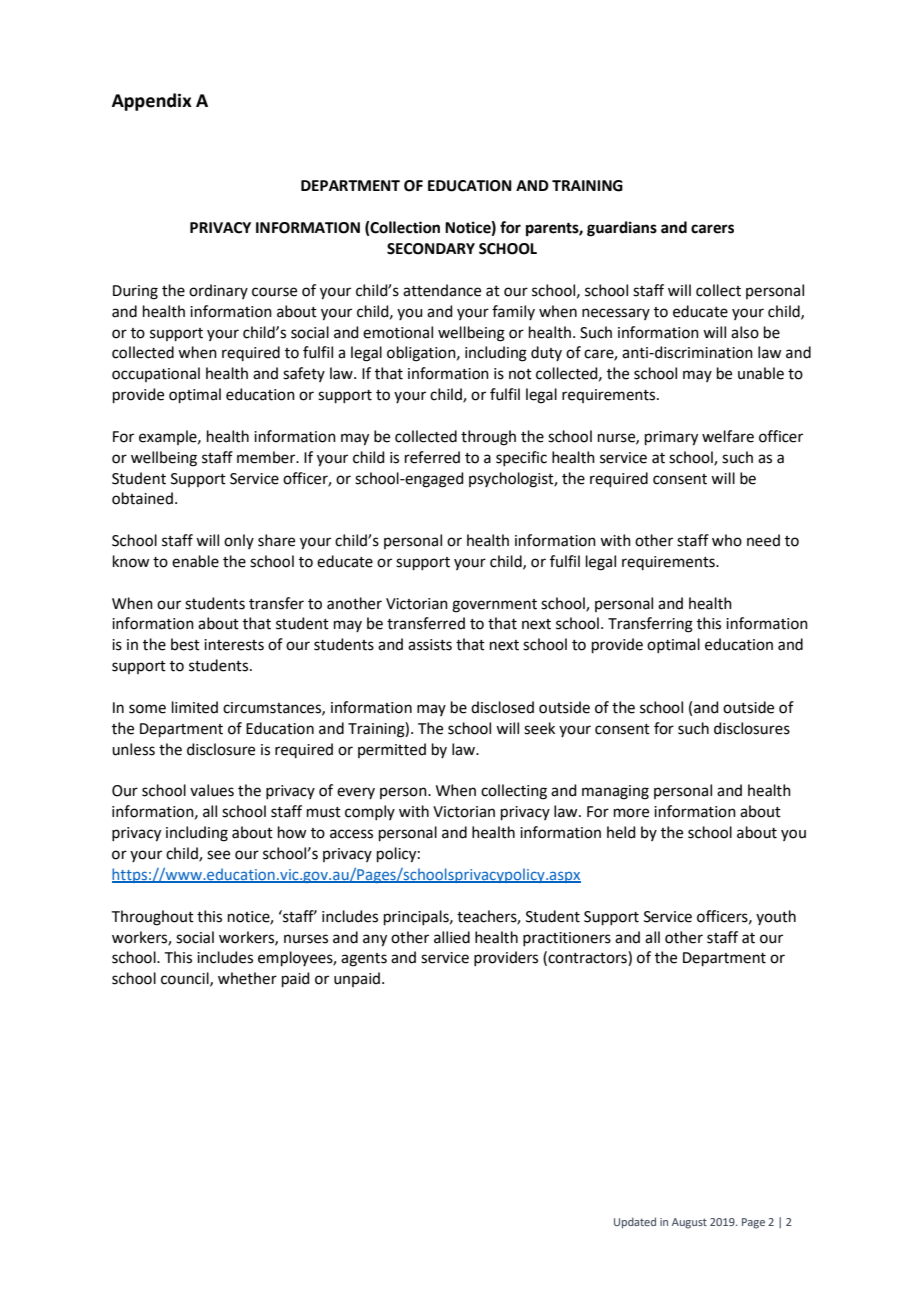 The height and width of the page is (1308, 924). I want to click on August, so click(689, 1223).
